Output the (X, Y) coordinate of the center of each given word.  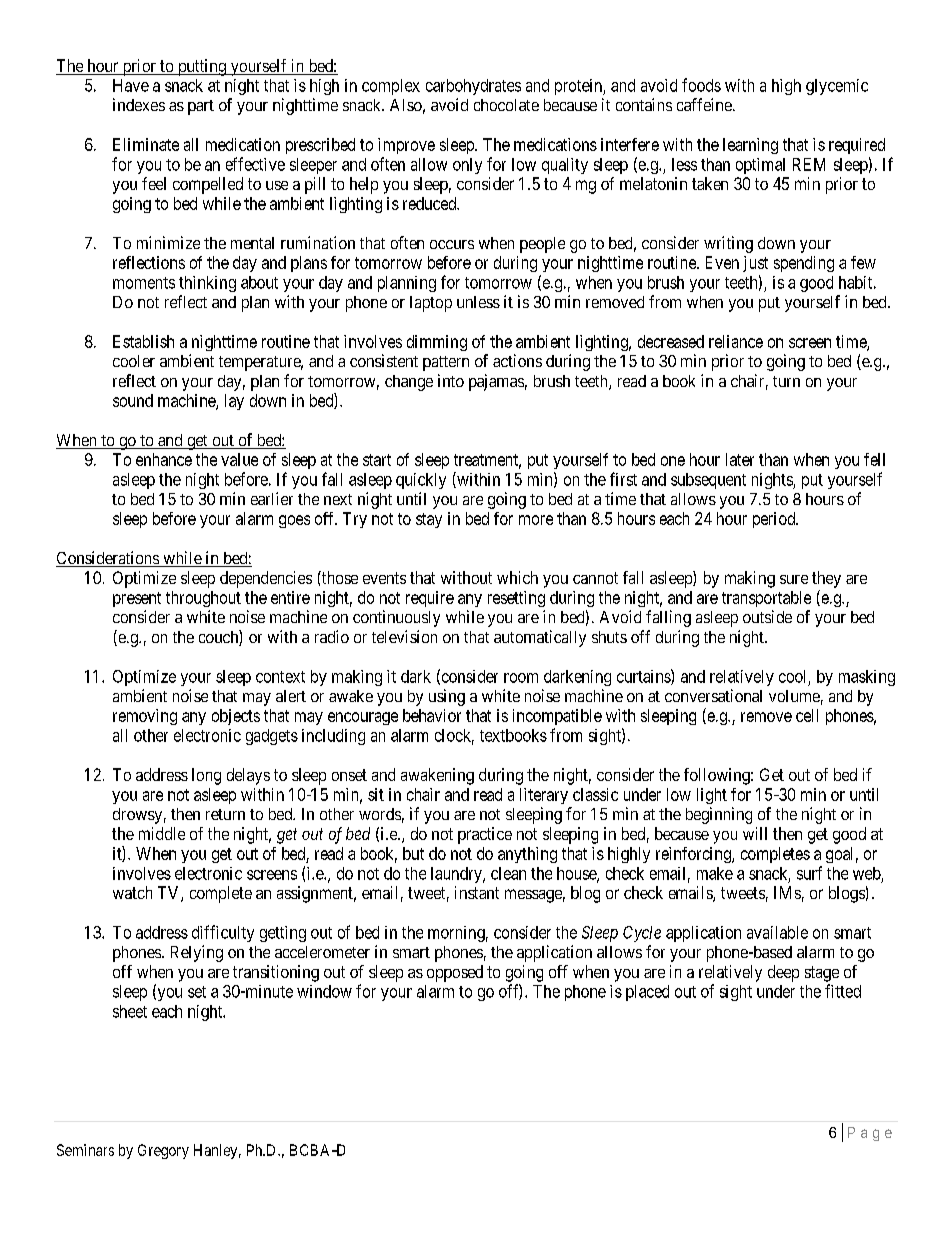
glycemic (837, 87)
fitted (843, 991)
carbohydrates (473, 87)
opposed (455, 973)
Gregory (163, 1151)
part (201, 107)
